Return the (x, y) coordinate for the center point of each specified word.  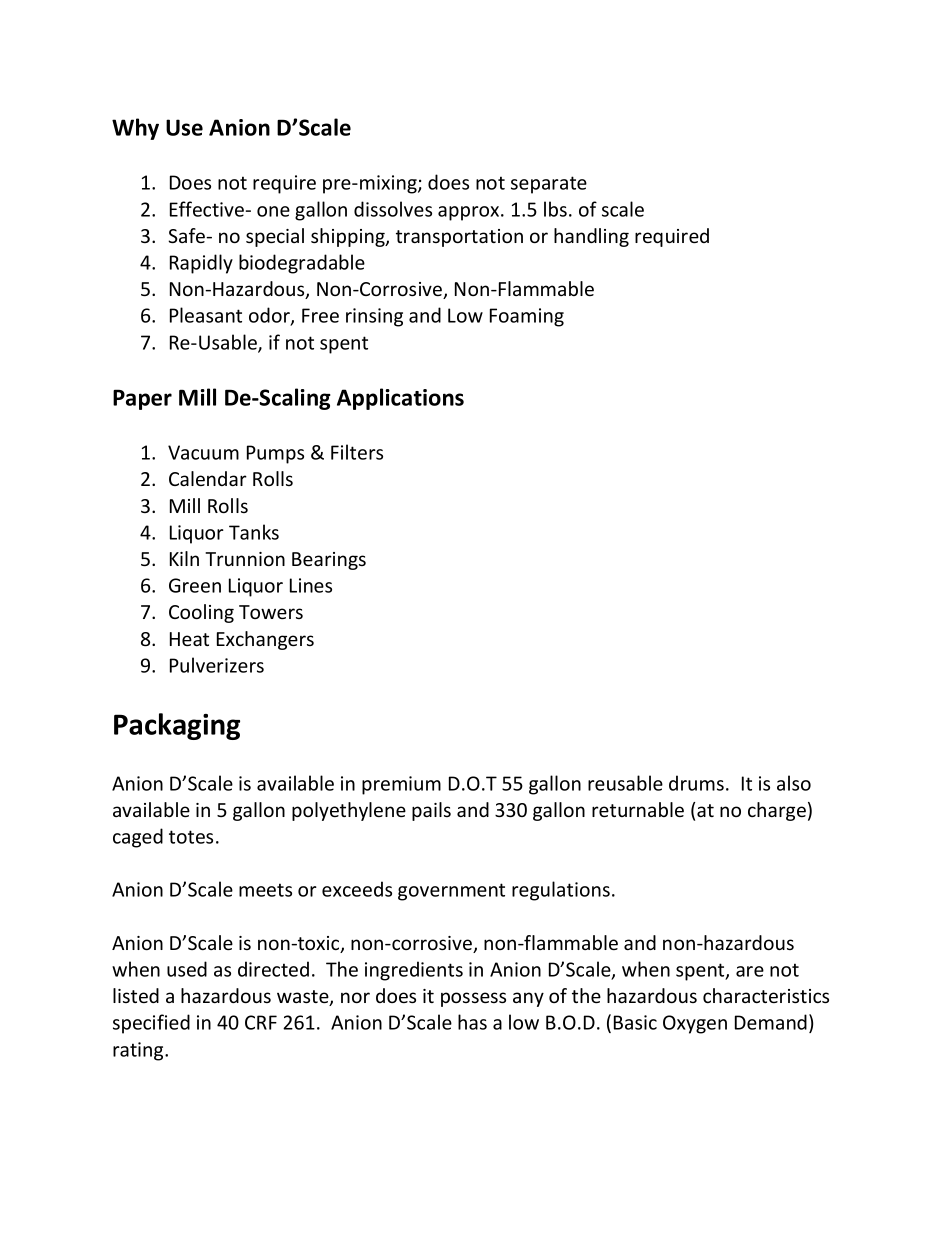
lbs (555, 209)
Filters (357, 452)
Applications (400, 399)
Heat (189, 639)
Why (135, 129)
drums (696, 783)
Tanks (254, 532)
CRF (261, 1022)
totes (191, 837)
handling (591, 237)
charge (777, 811)
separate (549, 185)
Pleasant (206, 315)
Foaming (527, 317)
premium (401, 785)
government (451, 892)
